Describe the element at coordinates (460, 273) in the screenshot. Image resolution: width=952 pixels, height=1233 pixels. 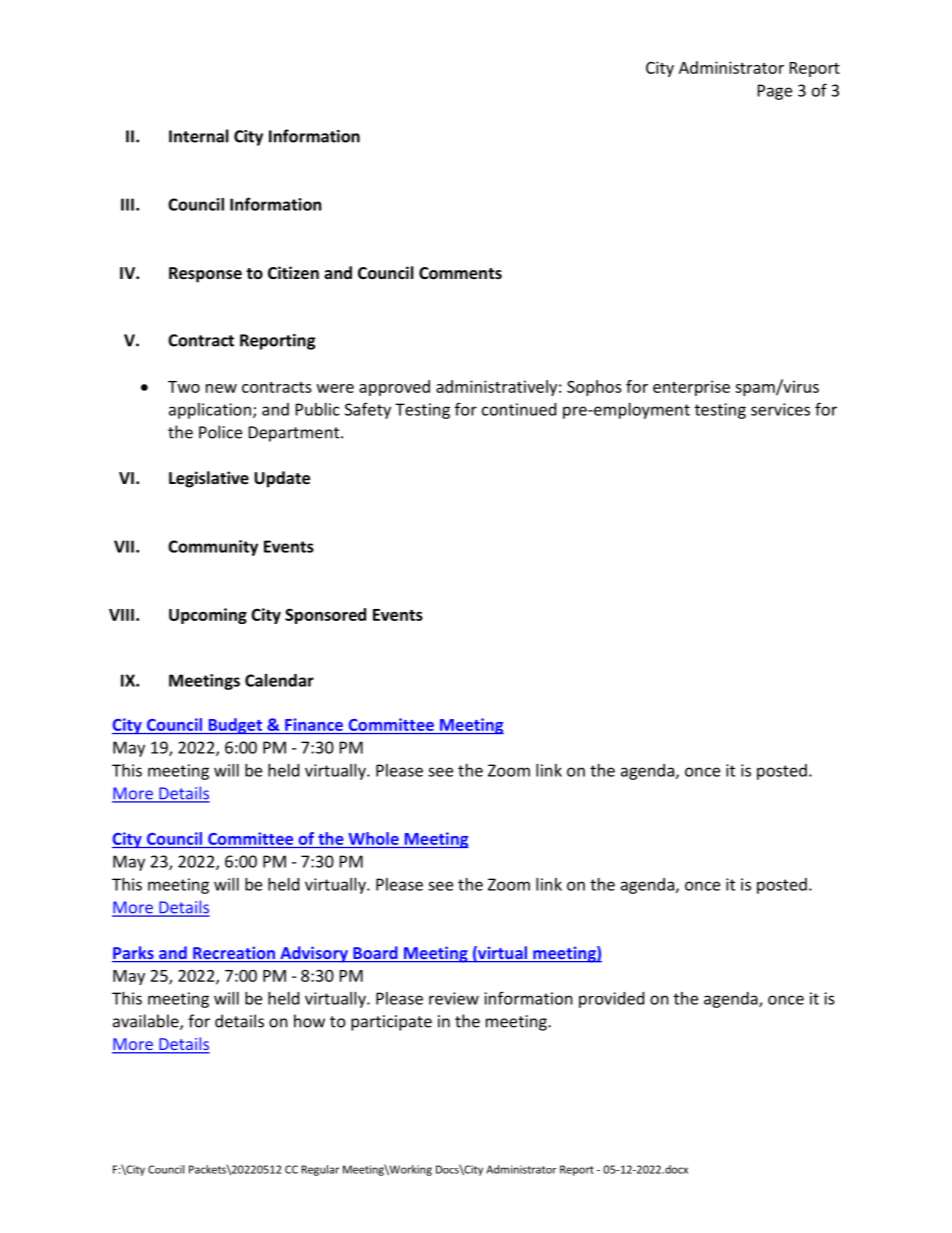
I see `Comments` at that location.
